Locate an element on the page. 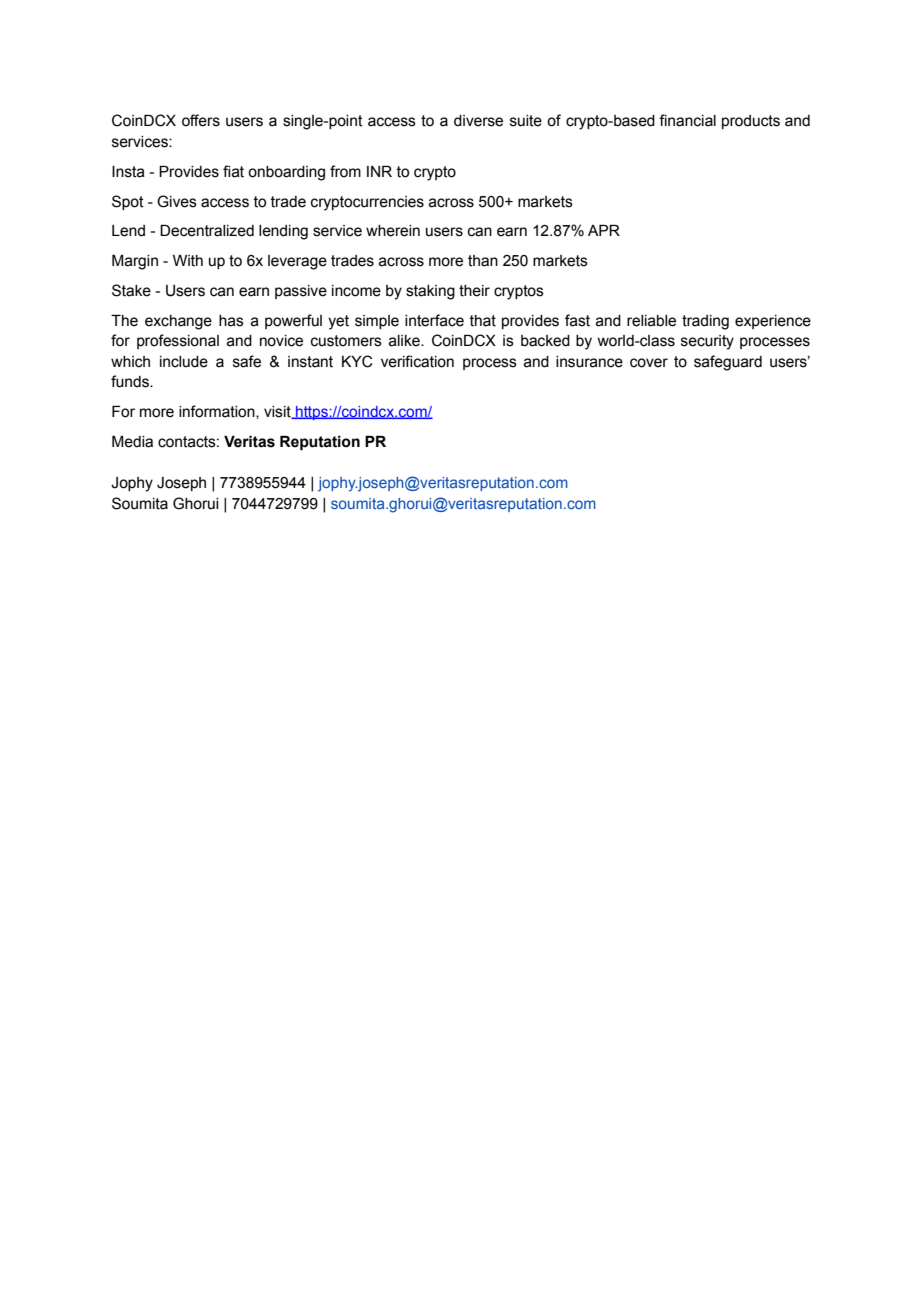 The height and width of the document is (1307, 924). visit is located at coordinates (278, 412).
